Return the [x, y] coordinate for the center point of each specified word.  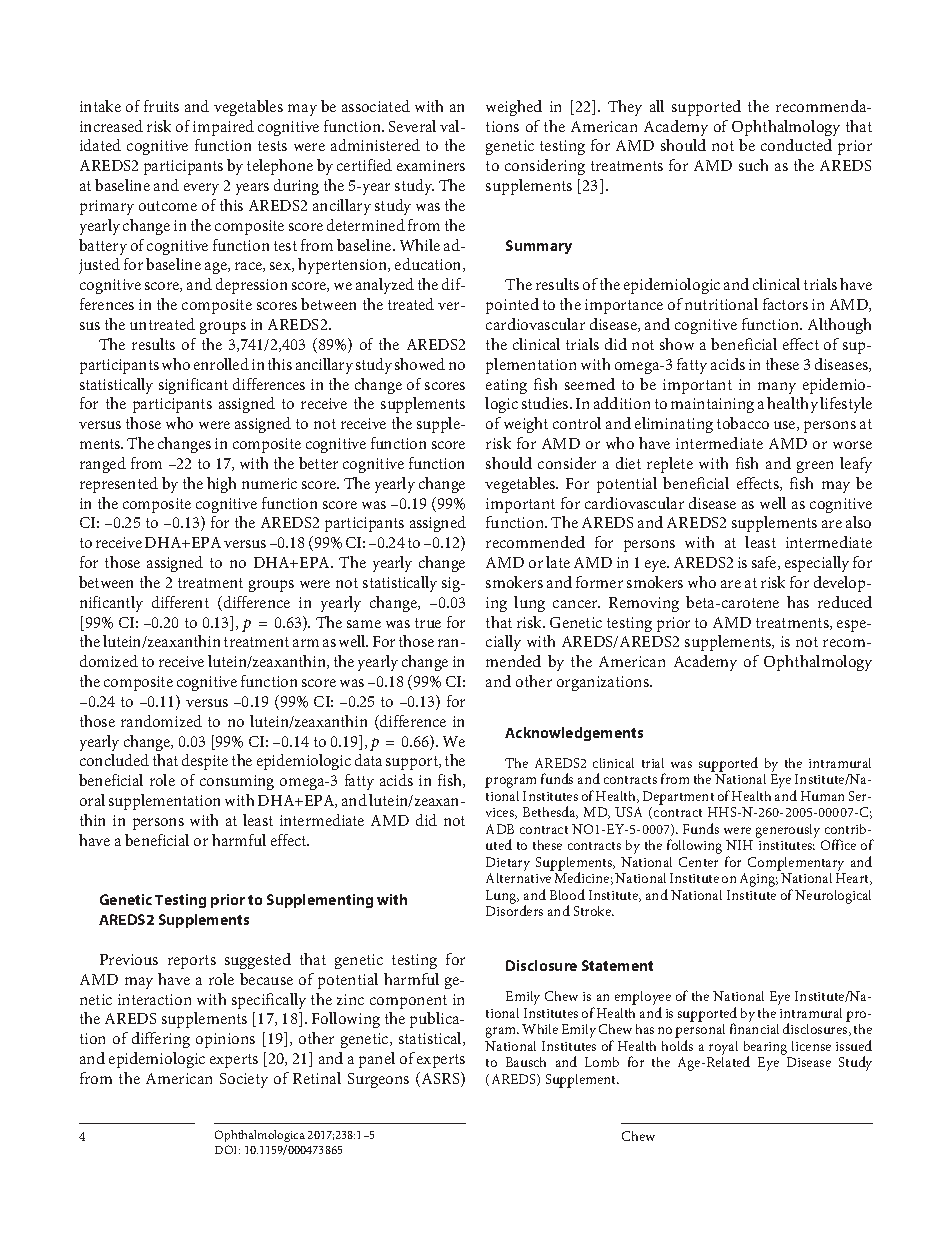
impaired [223, 128]
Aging [759, 880]
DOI [227, 1149]
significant [193, 386]
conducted [796, 145]
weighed [514, 108]
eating [506, 386]
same [364, 624]
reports [192, 962]
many [777, 388]
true [428, 623]
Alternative [518, 878]
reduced [845, 602]
